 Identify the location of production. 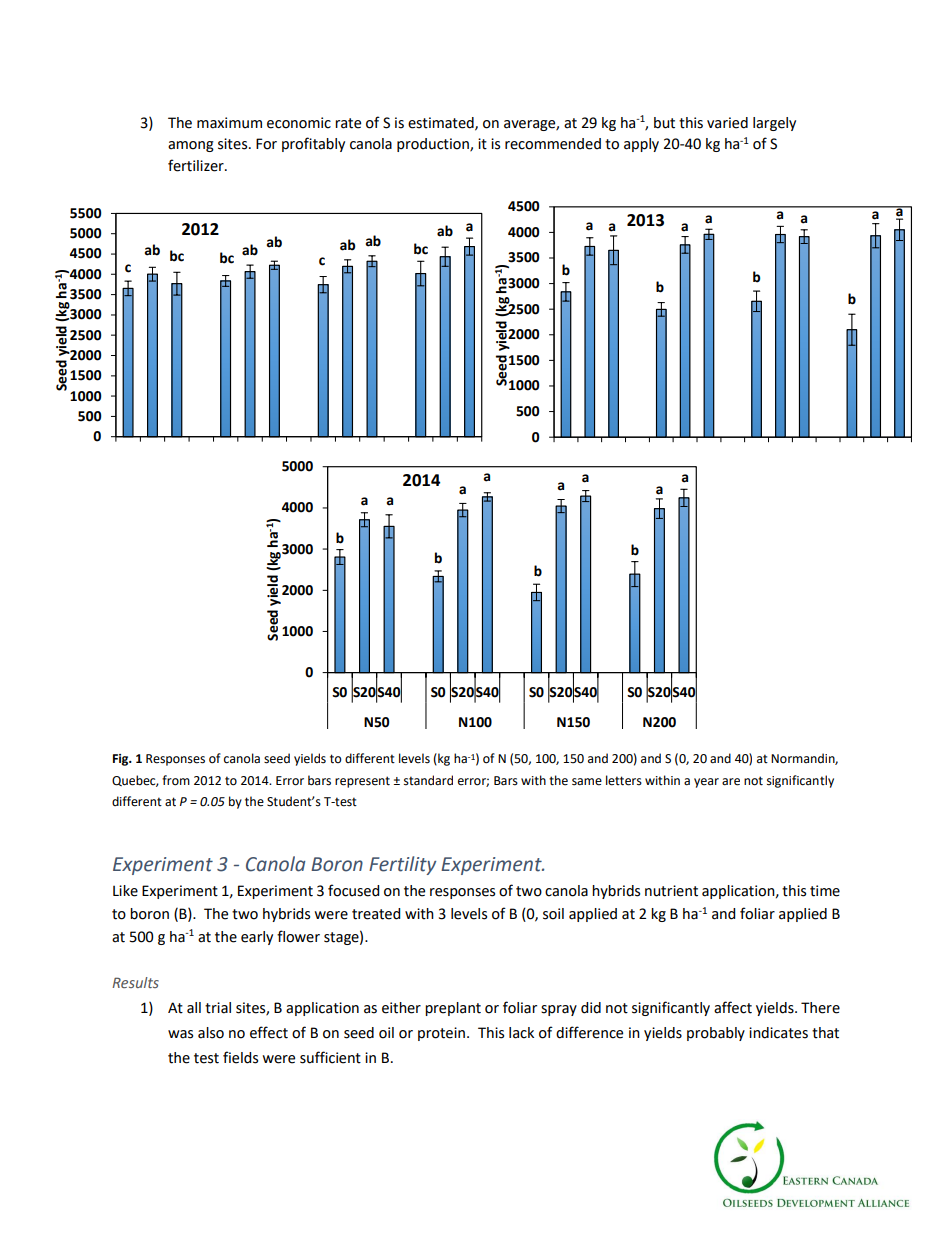
(434, 145).
